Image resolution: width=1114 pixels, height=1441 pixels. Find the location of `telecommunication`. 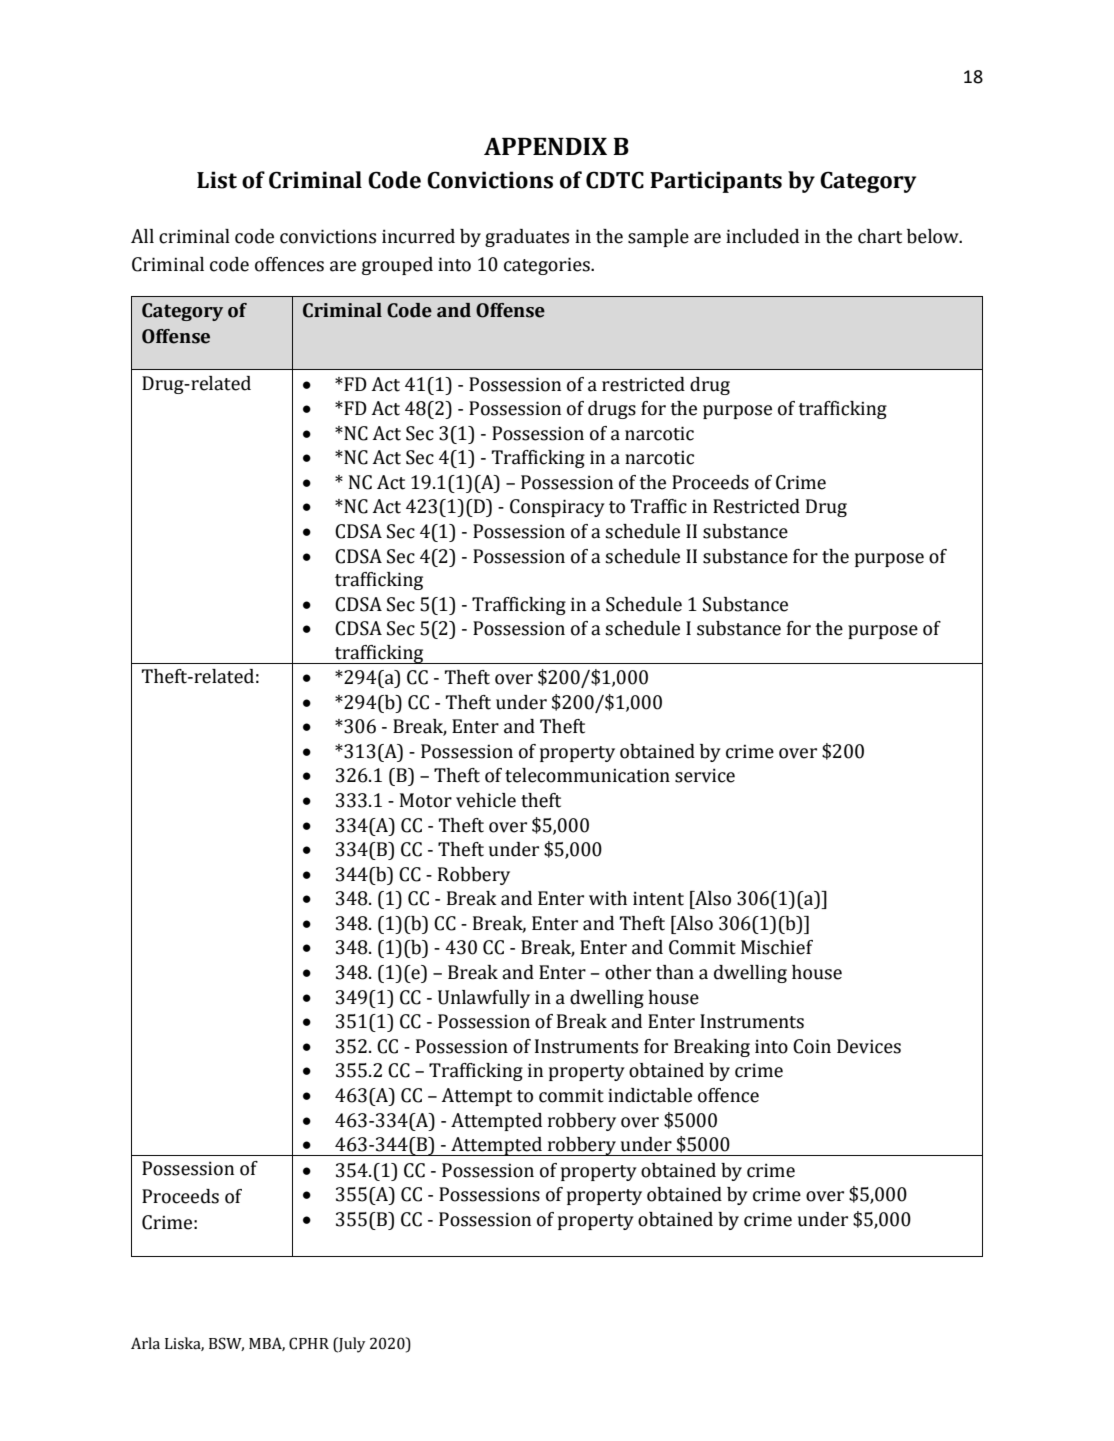

telecommunication is located at coordinates (587, 775).
